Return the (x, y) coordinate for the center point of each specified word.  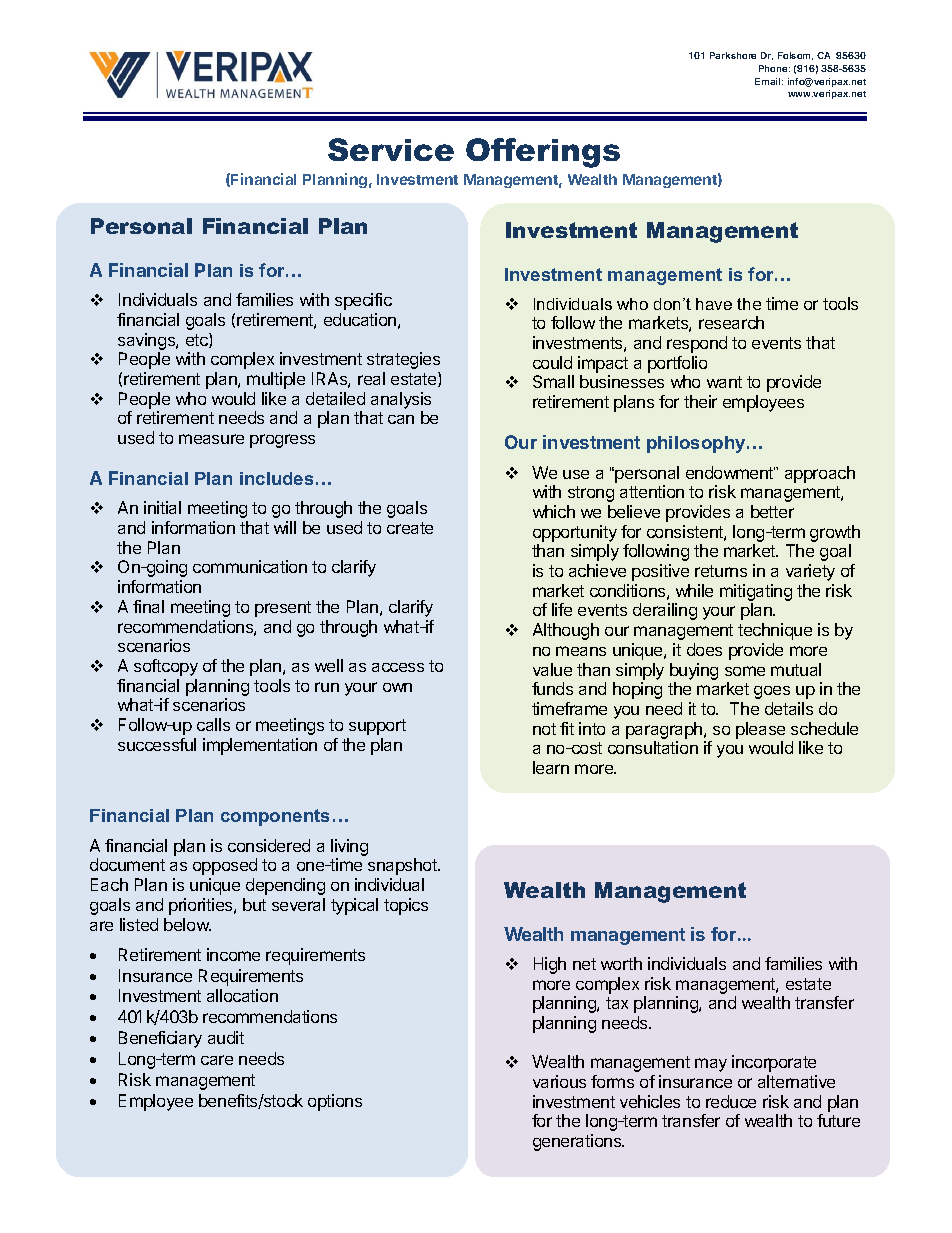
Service (391, 149)
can (401, 419)
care (217, 1060)
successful (157, 744)
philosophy (697, 444)
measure (211, 439)
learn (551, 767)
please (760, 730)
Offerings (543, 153)
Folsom (795, 56)
